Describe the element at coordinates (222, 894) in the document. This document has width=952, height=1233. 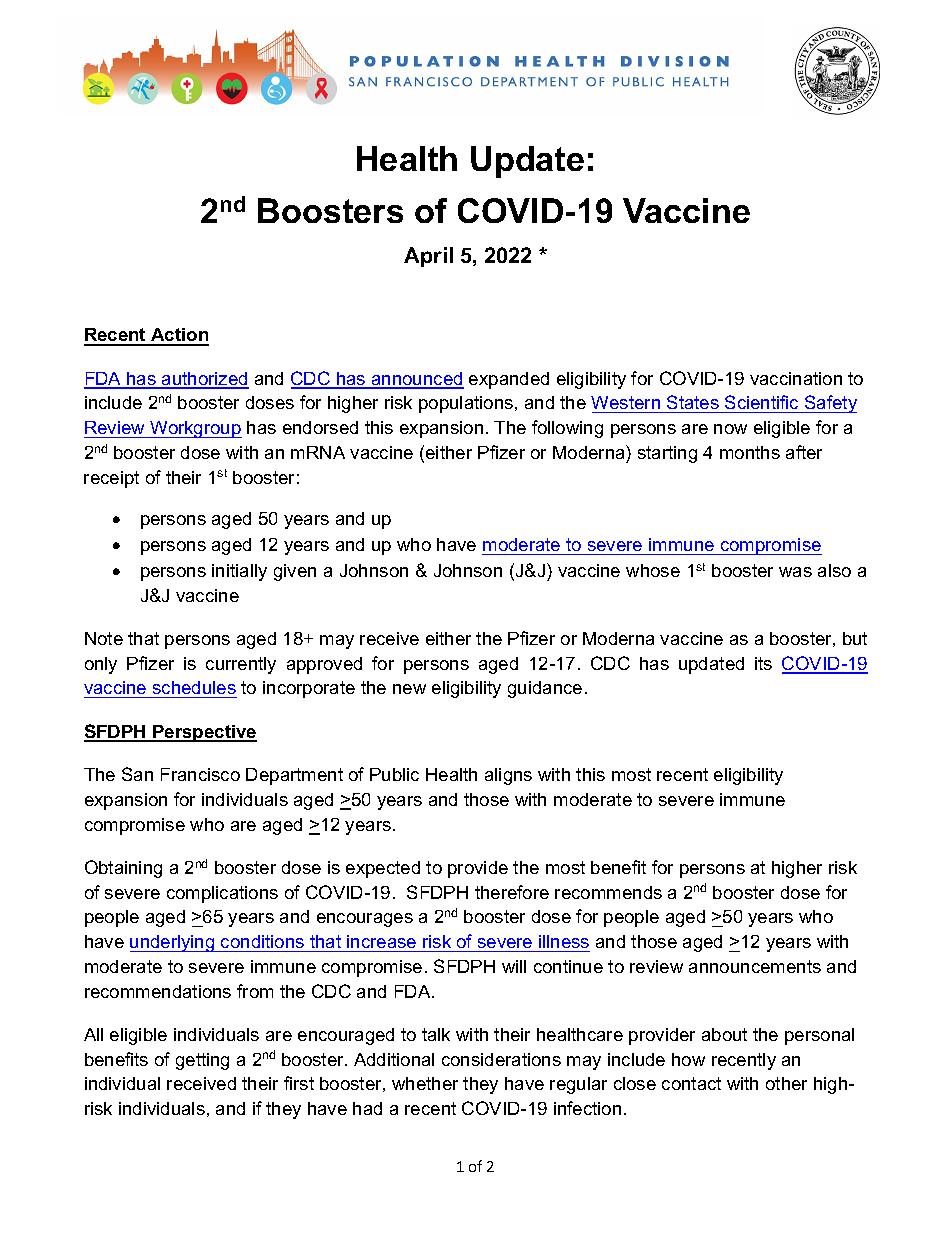
I see `complications` at that location.
